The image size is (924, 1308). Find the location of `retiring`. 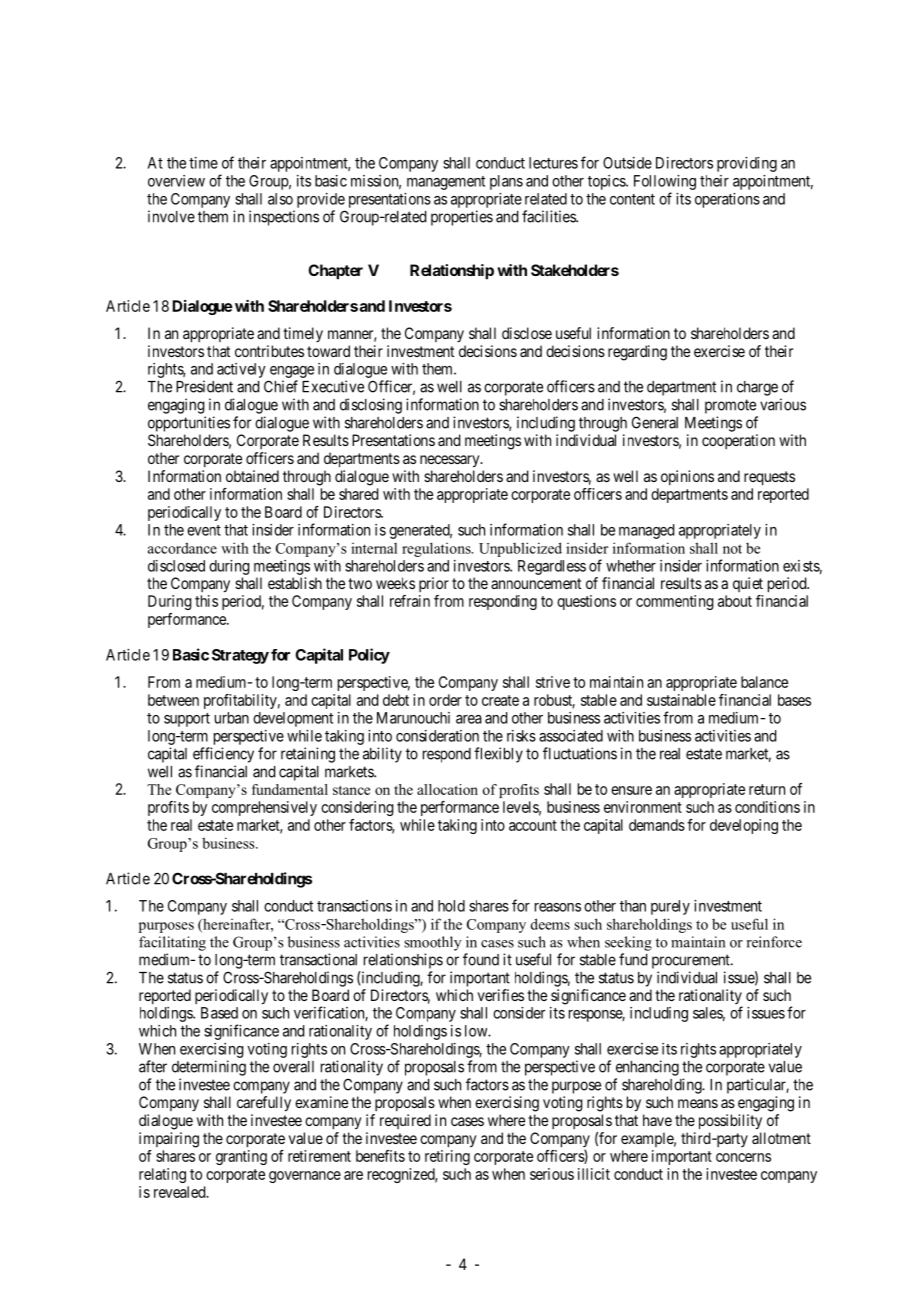

retiring is located at coordinates (447, 1157).
